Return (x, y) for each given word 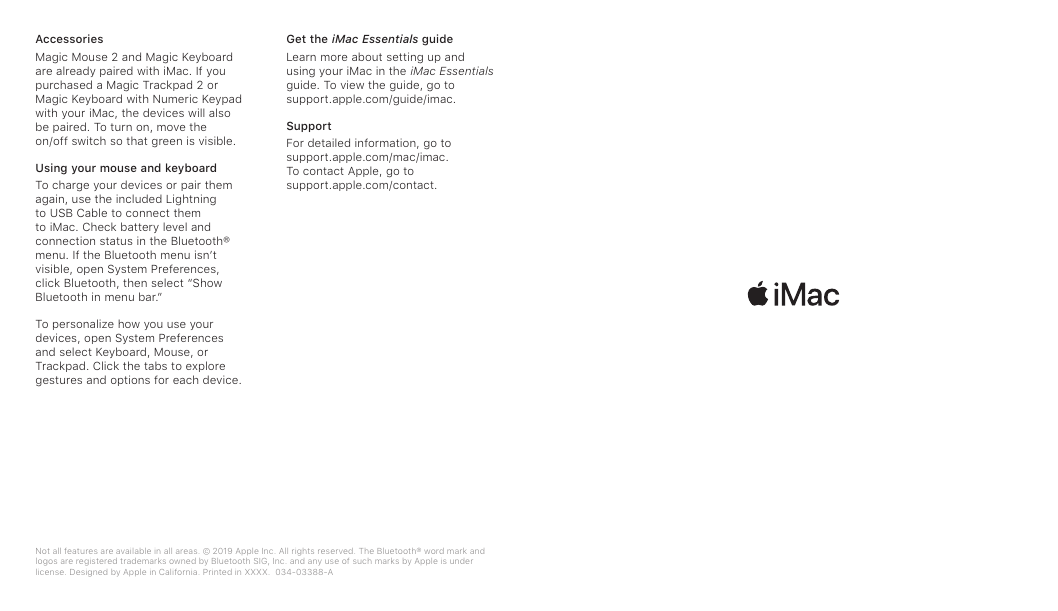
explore (205, 366)
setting (405, 58)
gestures (59, 381)
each (185, 379)
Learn (301, 57)
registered (96, 562)
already (76, 71)
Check (99, 226)
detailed (329, 142)
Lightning (191, 200)
